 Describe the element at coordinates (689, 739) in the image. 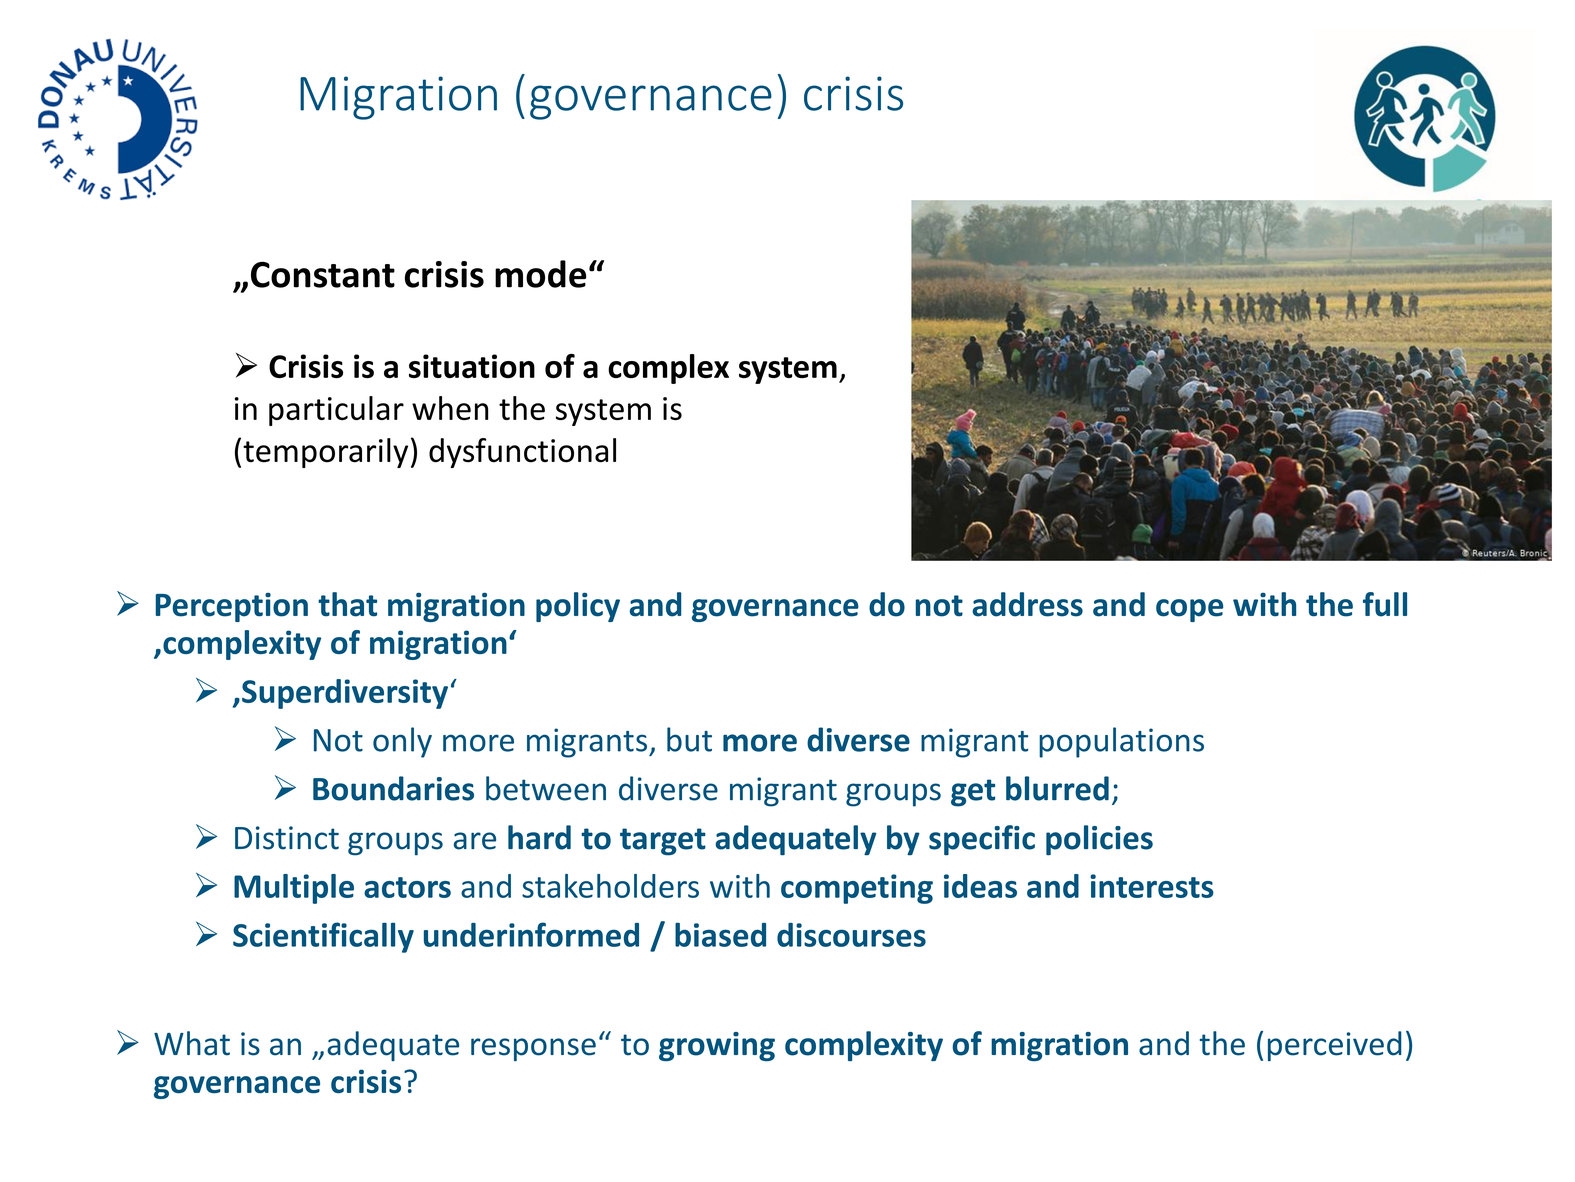

I see `but` at that location.
